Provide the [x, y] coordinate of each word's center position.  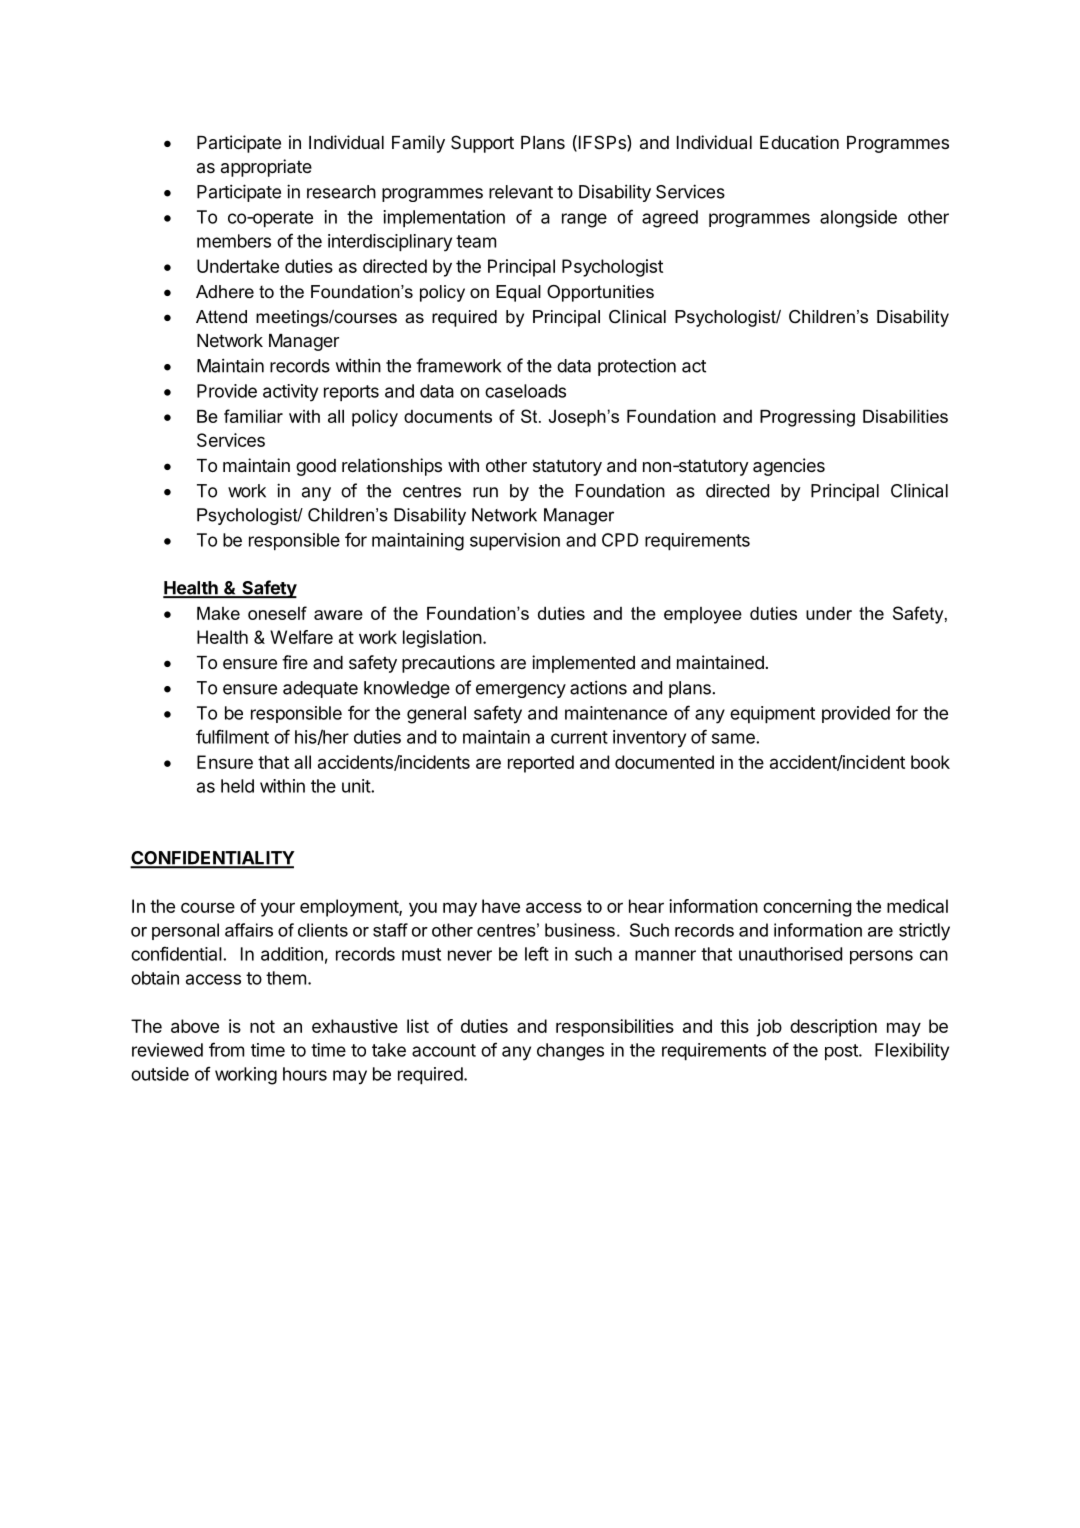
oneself [277, 613]
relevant [521, 192]
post [842, 1052]
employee [703, 615]
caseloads [525, 391]
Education [799, 142]
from [226, 1049]
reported [541, 764]
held [237, 786]
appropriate [266, 168]
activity [290, 393]
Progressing [807, 418]
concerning [807, 908]
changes [570, 1052]
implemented [583, 664]
